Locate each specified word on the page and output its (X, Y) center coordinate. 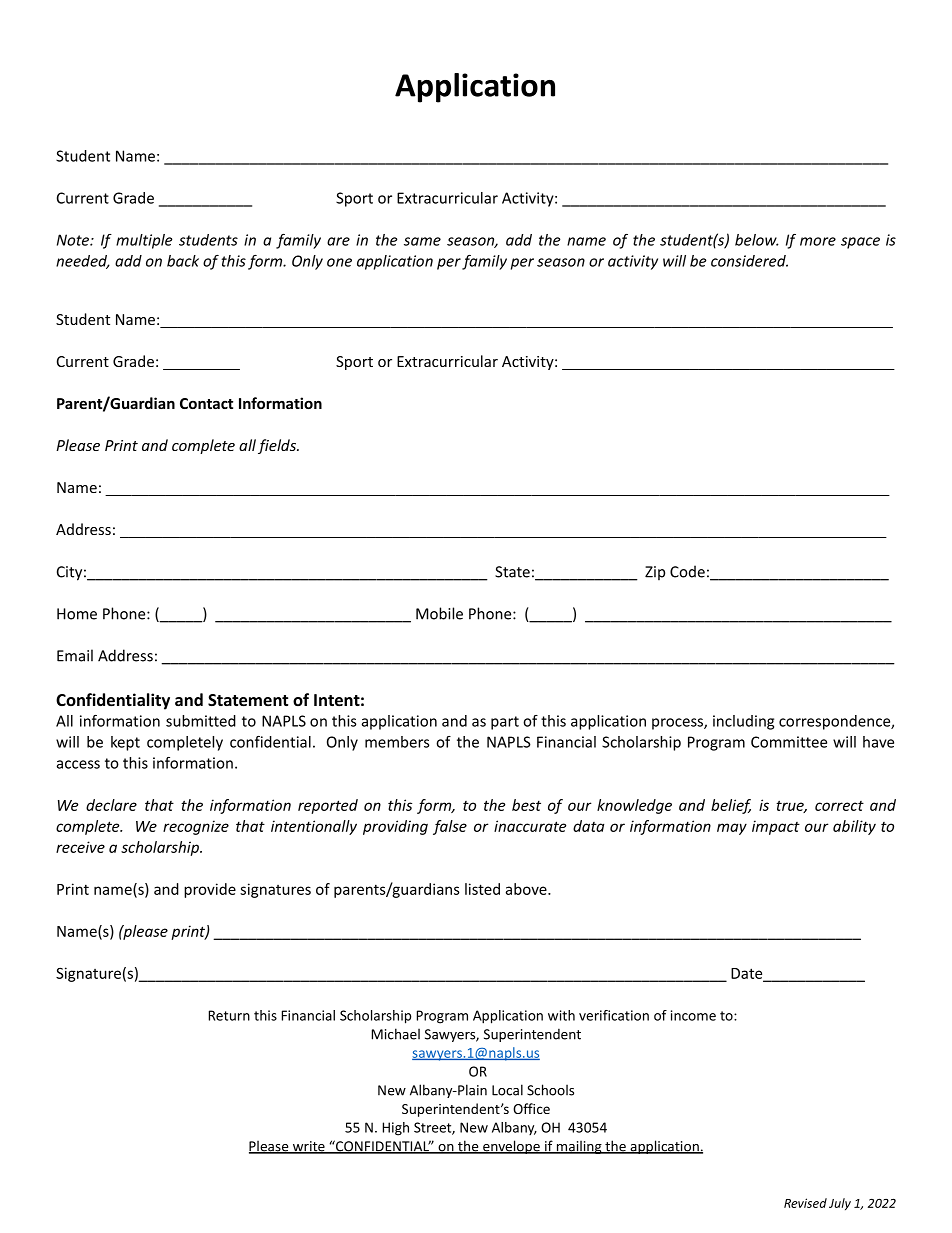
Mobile (439, 613)
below (757, 240)
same (422, 241)
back (183, 261)
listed (482, 889)
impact (776, 827)
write (308, 1147)
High (396, 1129)
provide (210, 890)
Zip (655, 573)
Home (77, 614)
